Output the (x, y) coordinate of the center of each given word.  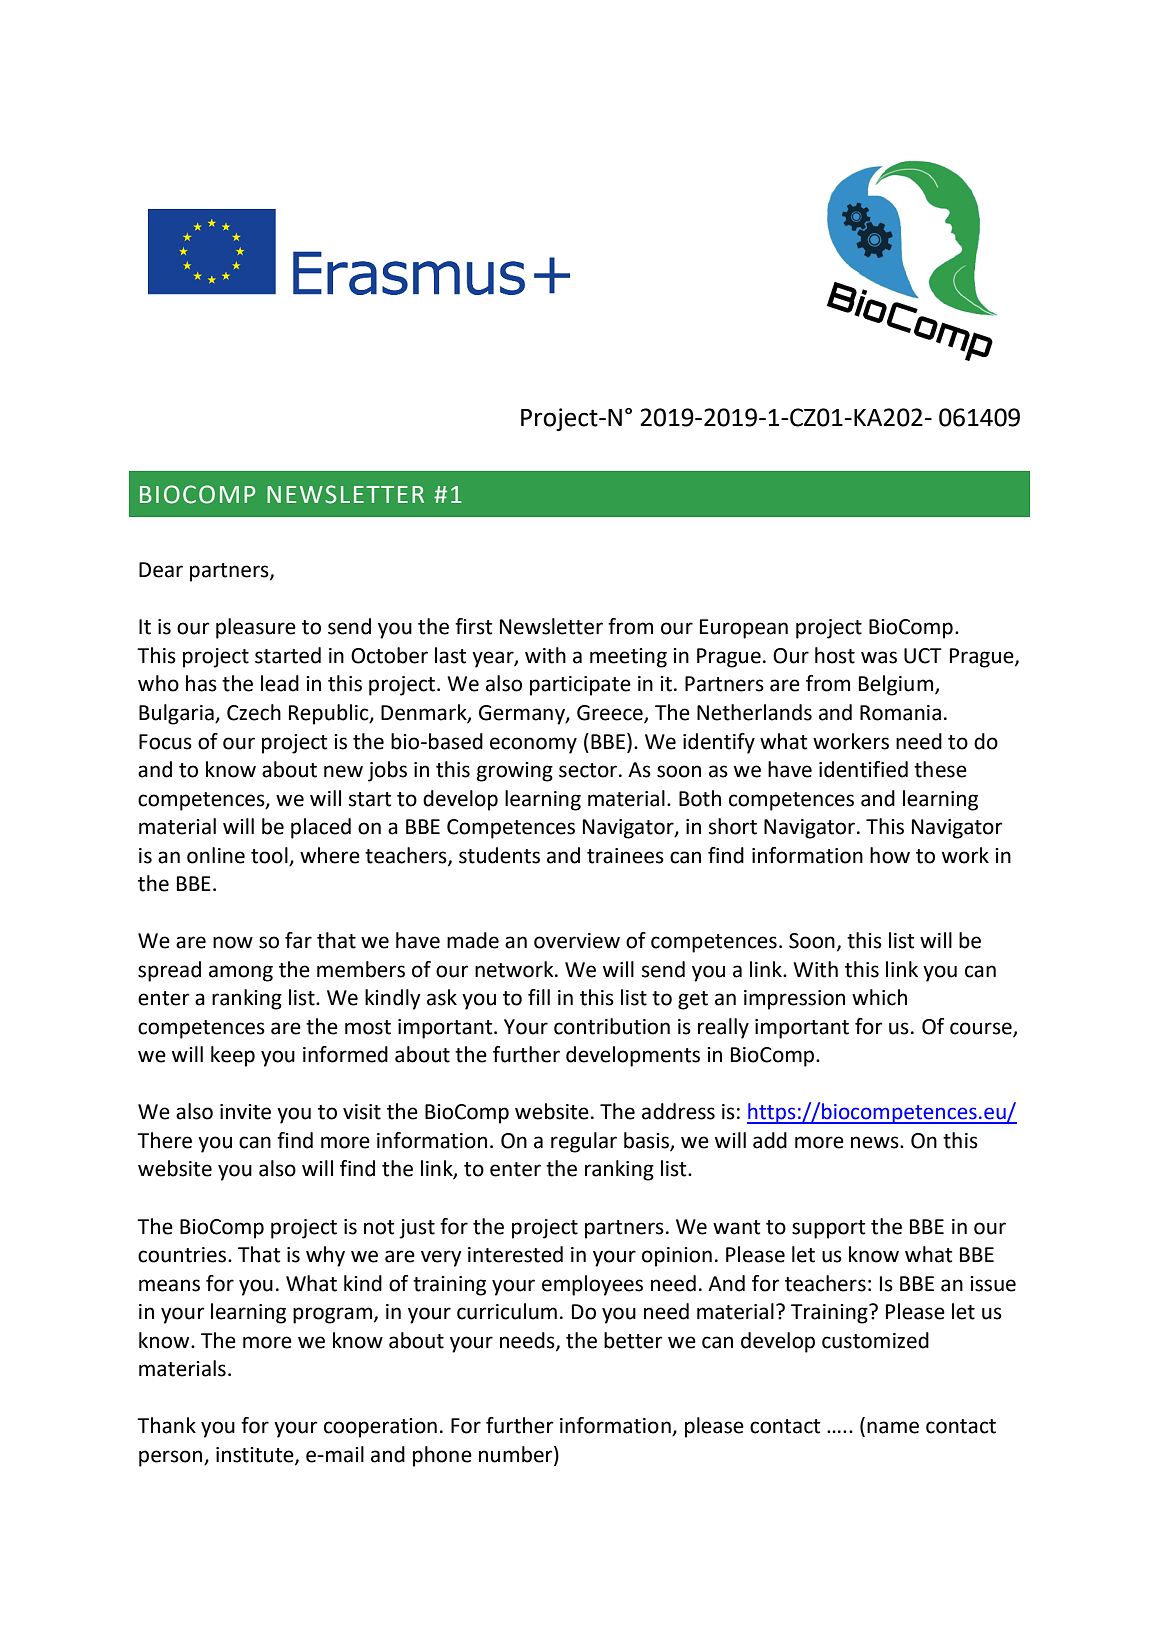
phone (442, 1456)
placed (321, 828)
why (325, 1256)
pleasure (256, 628)
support (828, 1229)
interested (515, 1254)
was (879, 657)
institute (256, 1456)
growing (515, 772)
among (241, 973)
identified (863, 769)
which (879, 997)
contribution (612, 1026)
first (473, 626)
